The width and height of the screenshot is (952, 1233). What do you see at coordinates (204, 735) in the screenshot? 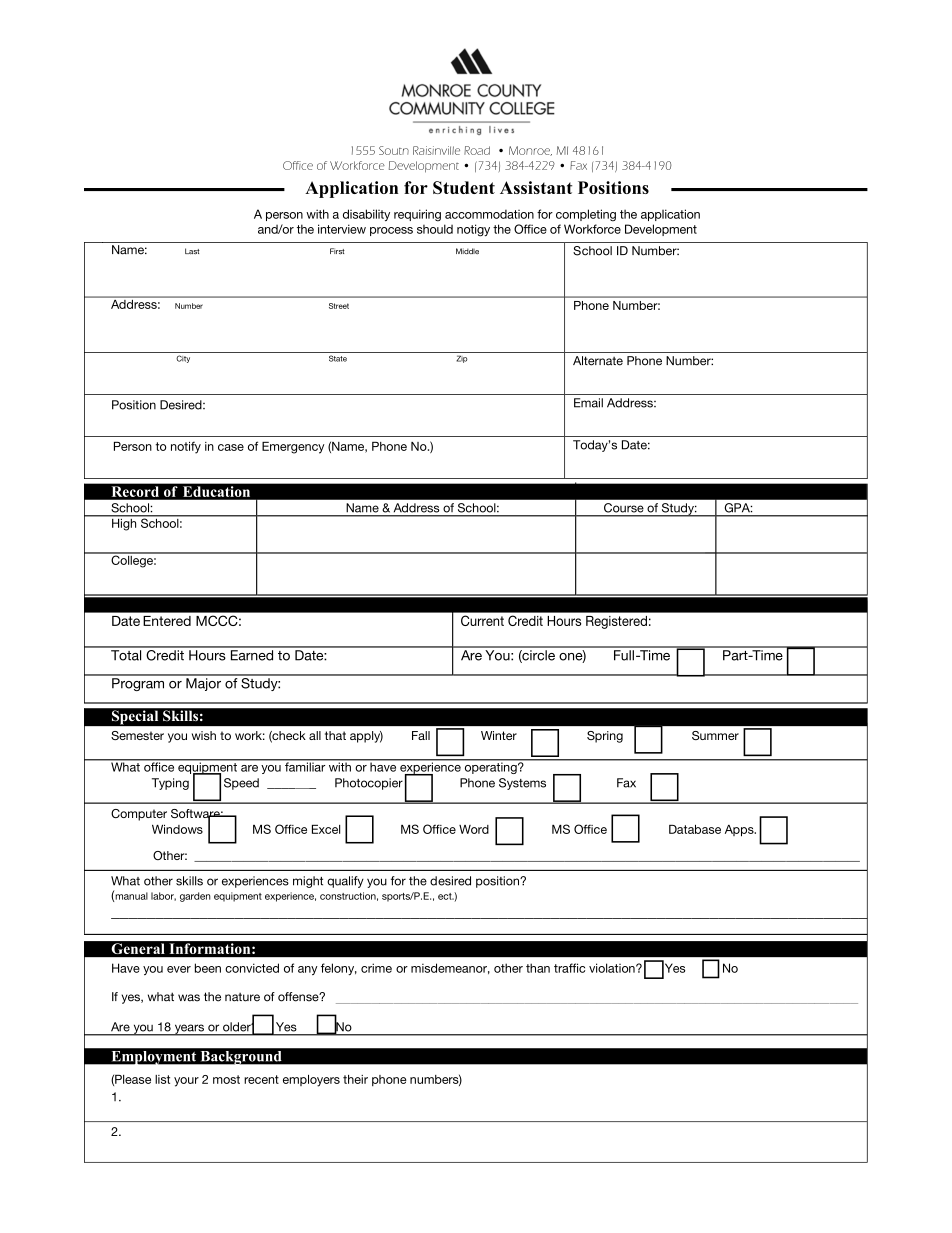
I see `wish` at bounding box center [204, 735].
